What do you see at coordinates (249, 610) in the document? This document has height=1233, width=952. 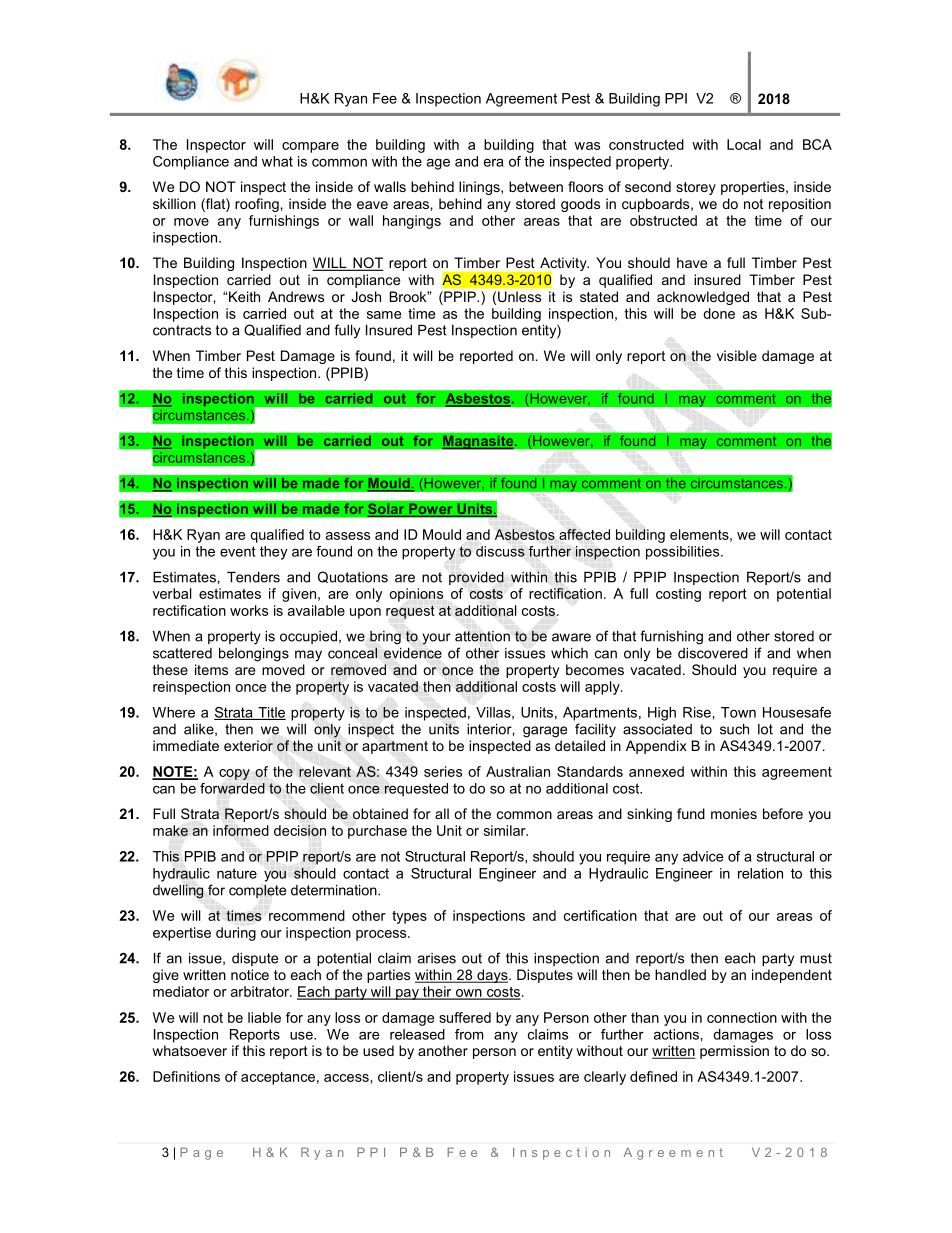 I see `works` at bounding box center [249, 610].
